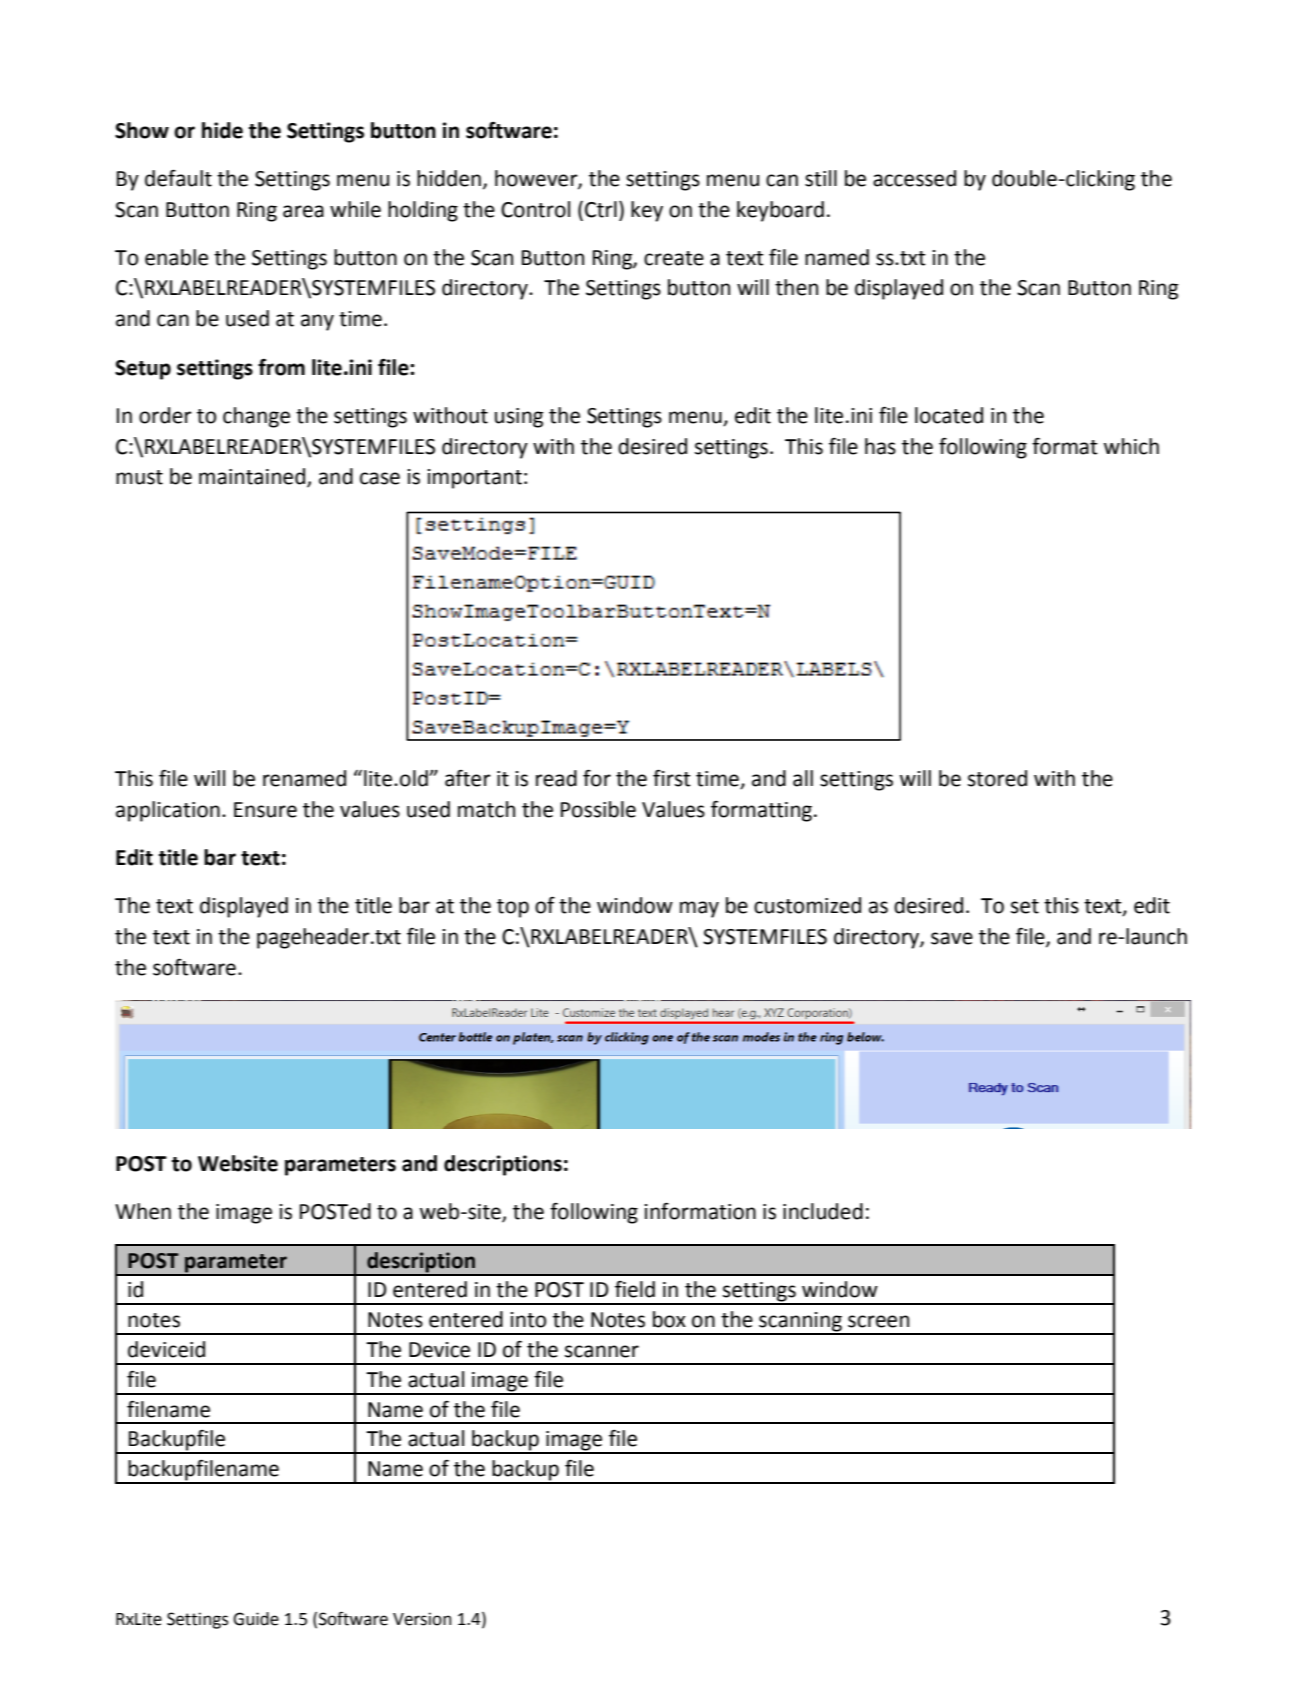 The image size is (1306, 1691). I want to click on accessed, so click(914, 178).
